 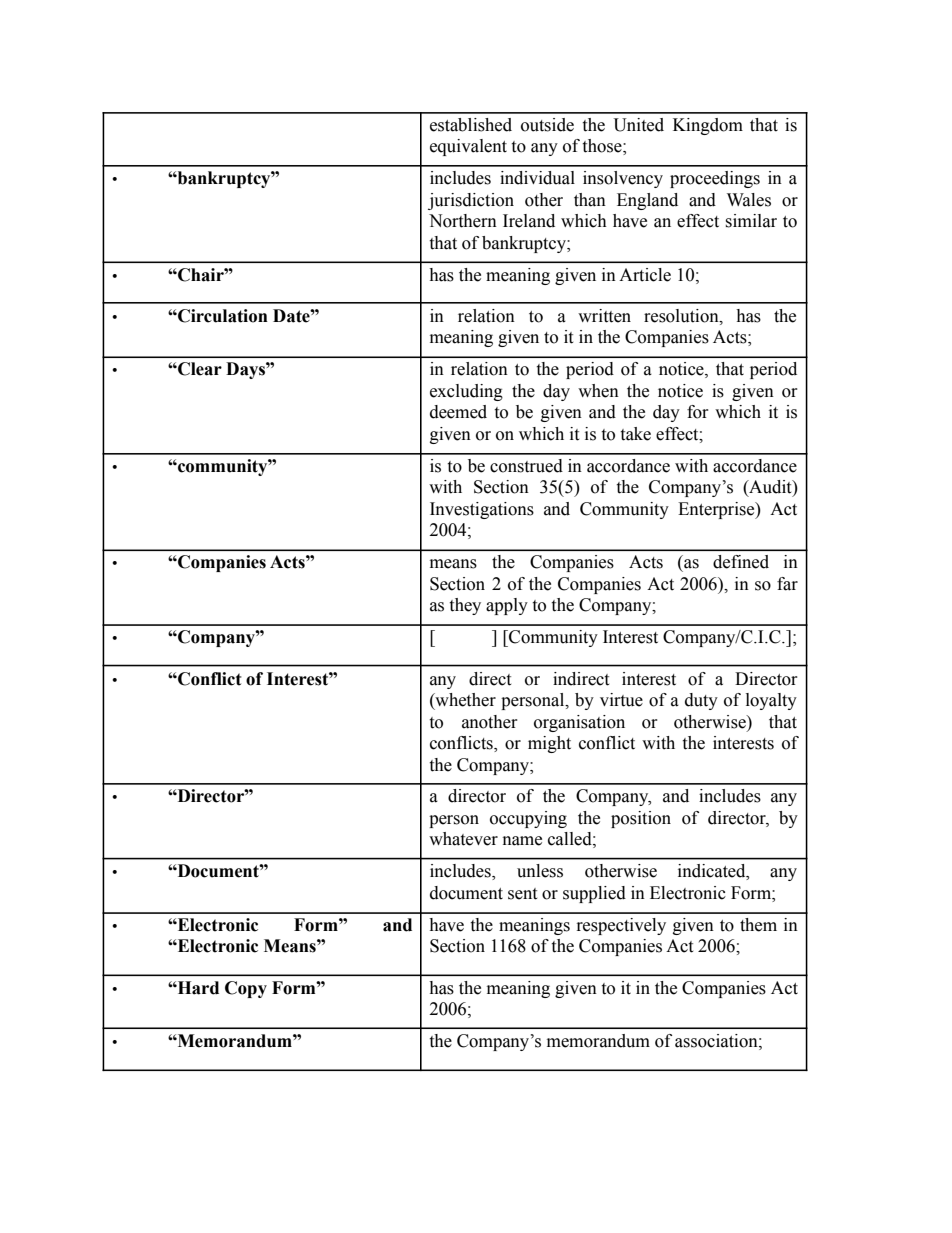 I want to click on might, so click(x=549, y=744).
